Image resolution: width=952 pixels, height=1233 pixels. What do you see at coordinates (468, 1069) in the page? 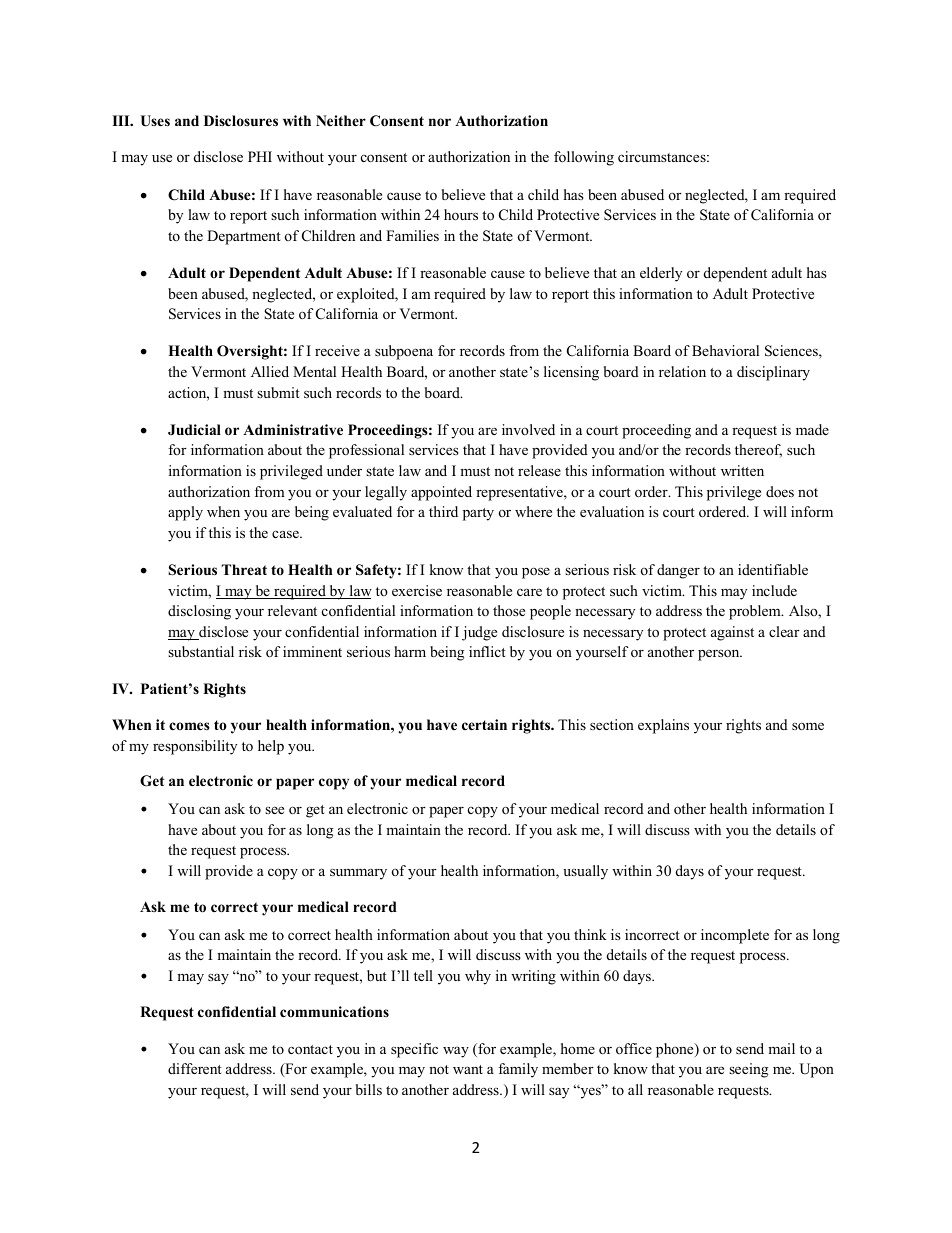
I see `want` at bounding box center [468, 1069].
